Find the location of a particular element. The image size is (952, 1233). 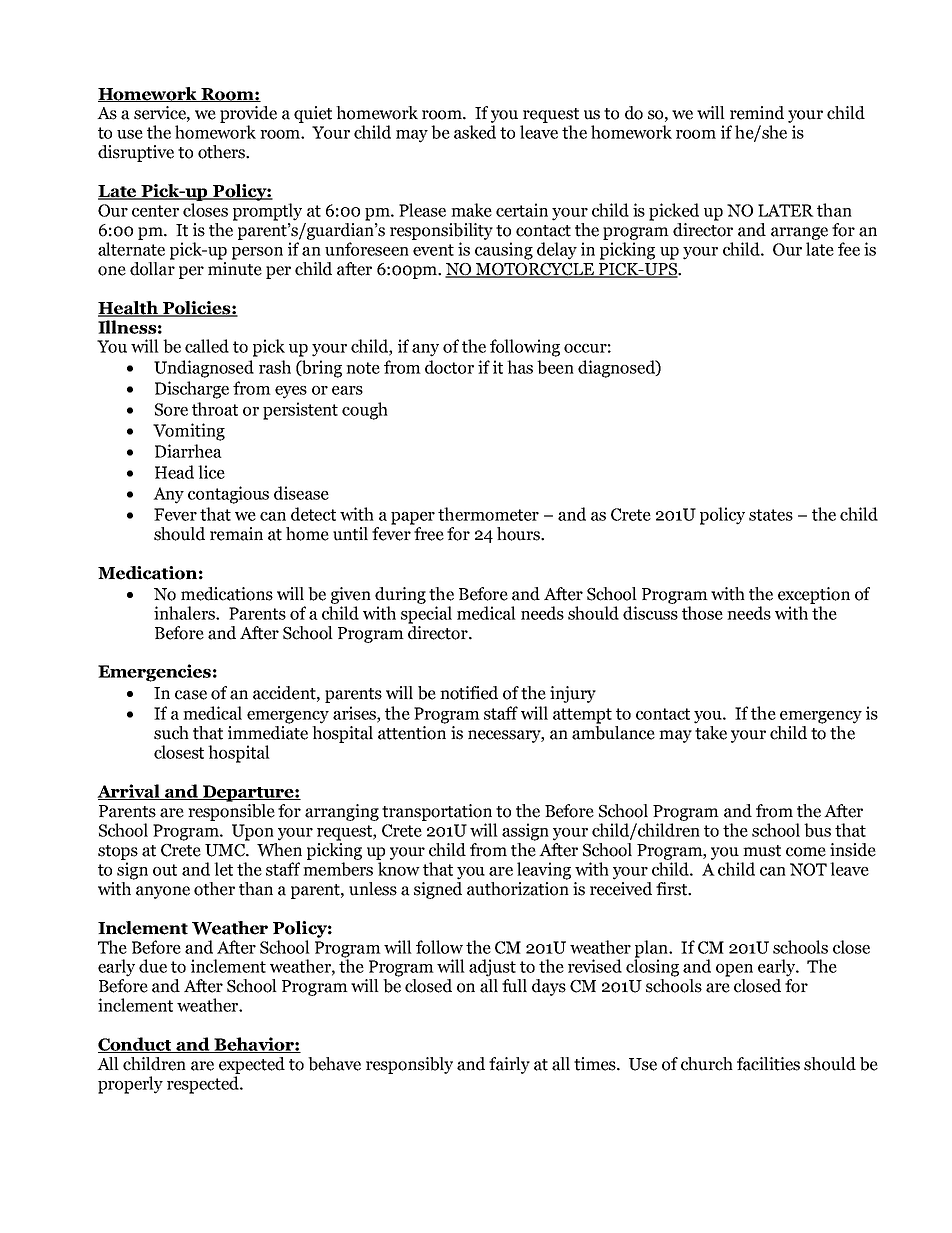

has is located at coordinates (520, 367).
